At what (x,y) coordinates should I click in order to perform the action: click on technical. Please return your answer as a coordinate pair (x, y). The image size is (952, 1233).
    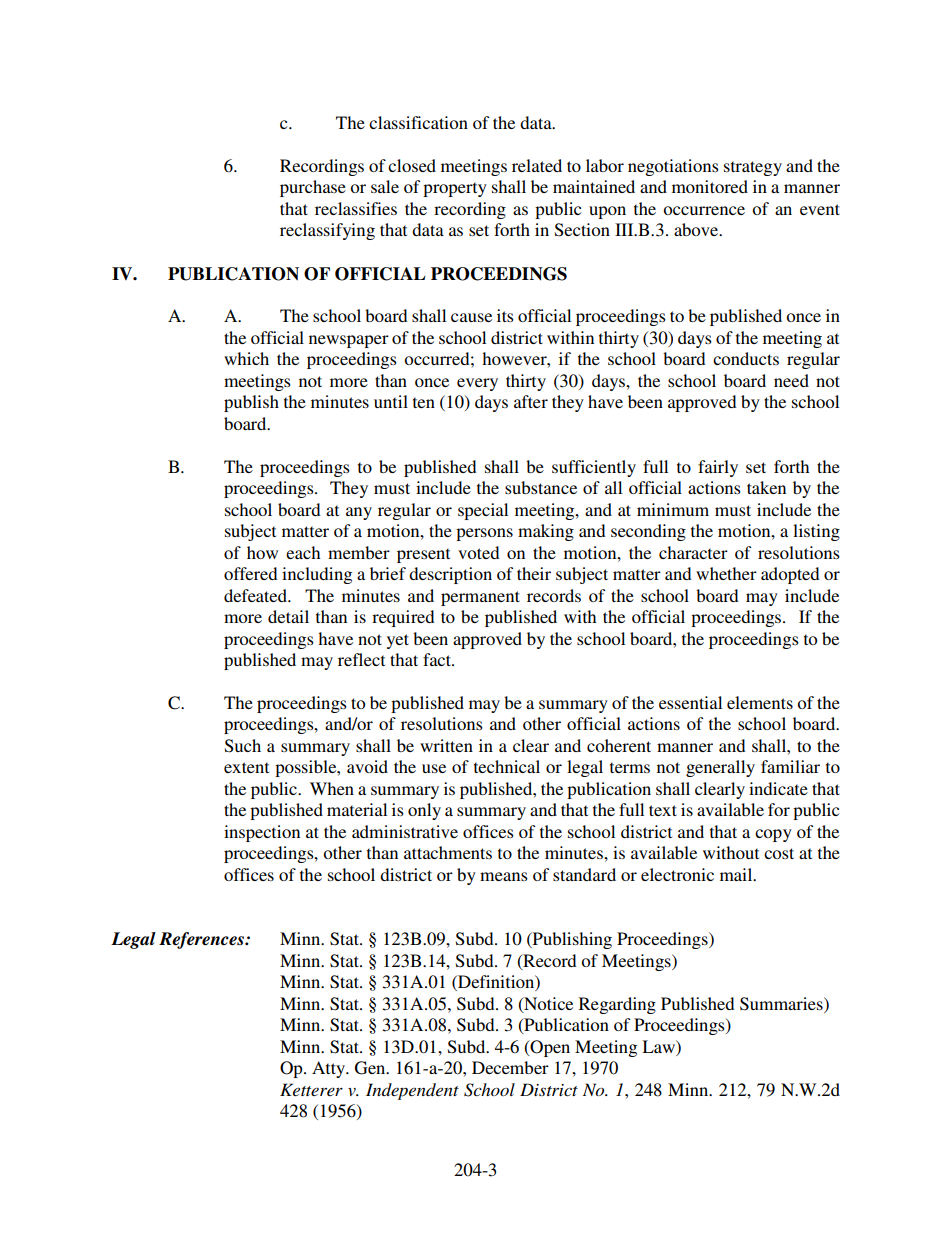
    Looking at the image, I should click on (507, 766).
